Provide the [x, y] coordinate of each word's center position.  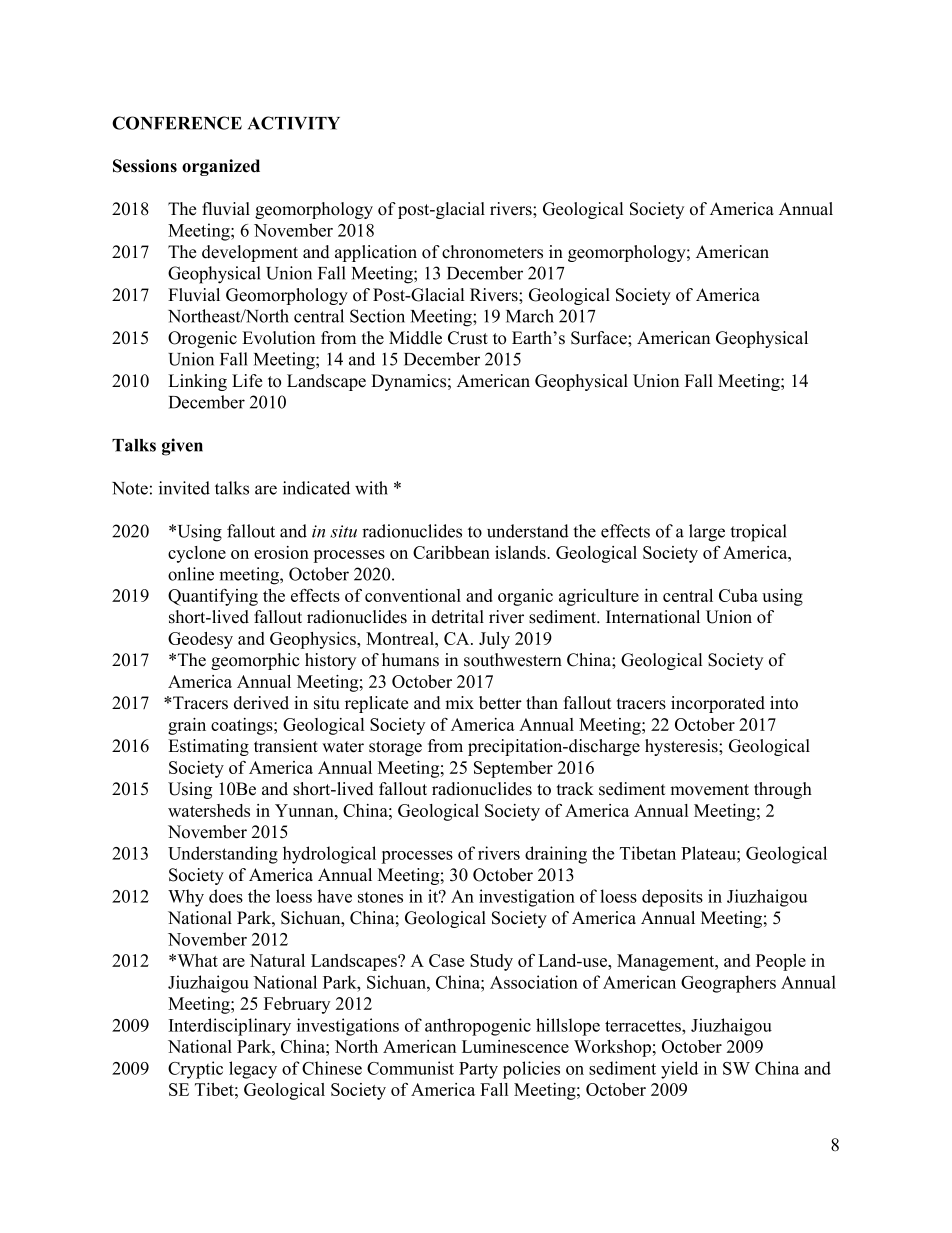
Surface [600, 338]
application [376, 253]
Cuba [738, 595]
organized [221, 167]
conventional [413, 595]
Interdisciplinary [230, 1027]
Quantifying [213, 597]
